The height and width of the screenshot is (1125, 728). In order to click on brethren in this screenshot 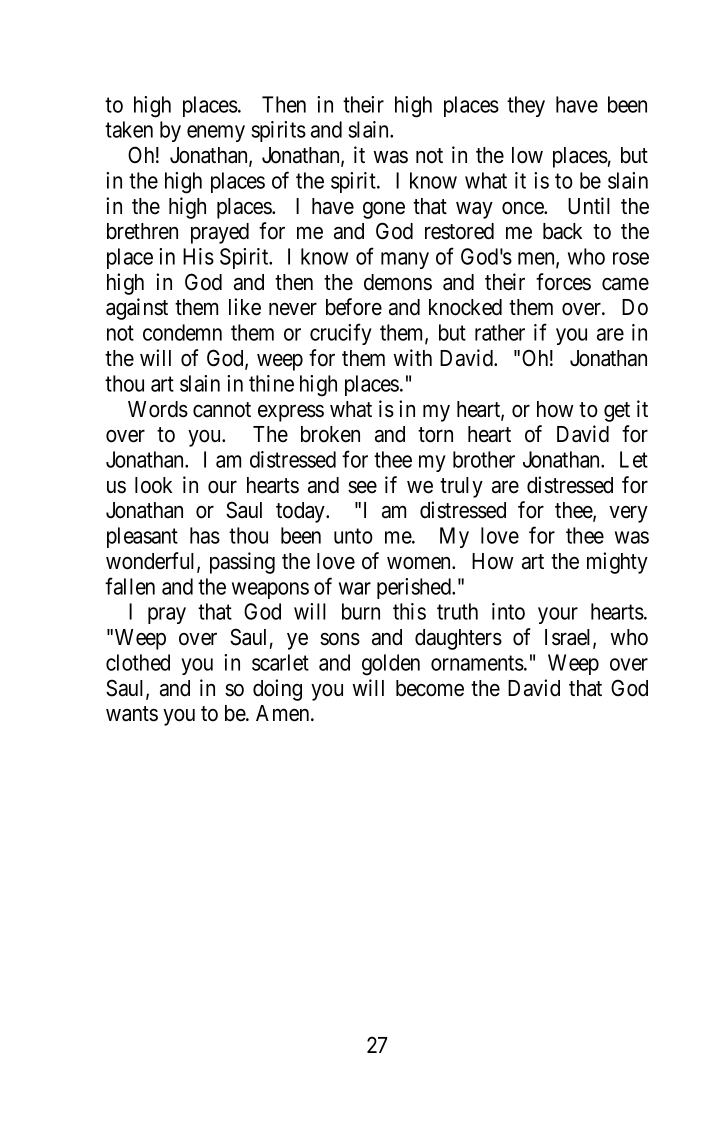, I will do `click(142, 231)`.
